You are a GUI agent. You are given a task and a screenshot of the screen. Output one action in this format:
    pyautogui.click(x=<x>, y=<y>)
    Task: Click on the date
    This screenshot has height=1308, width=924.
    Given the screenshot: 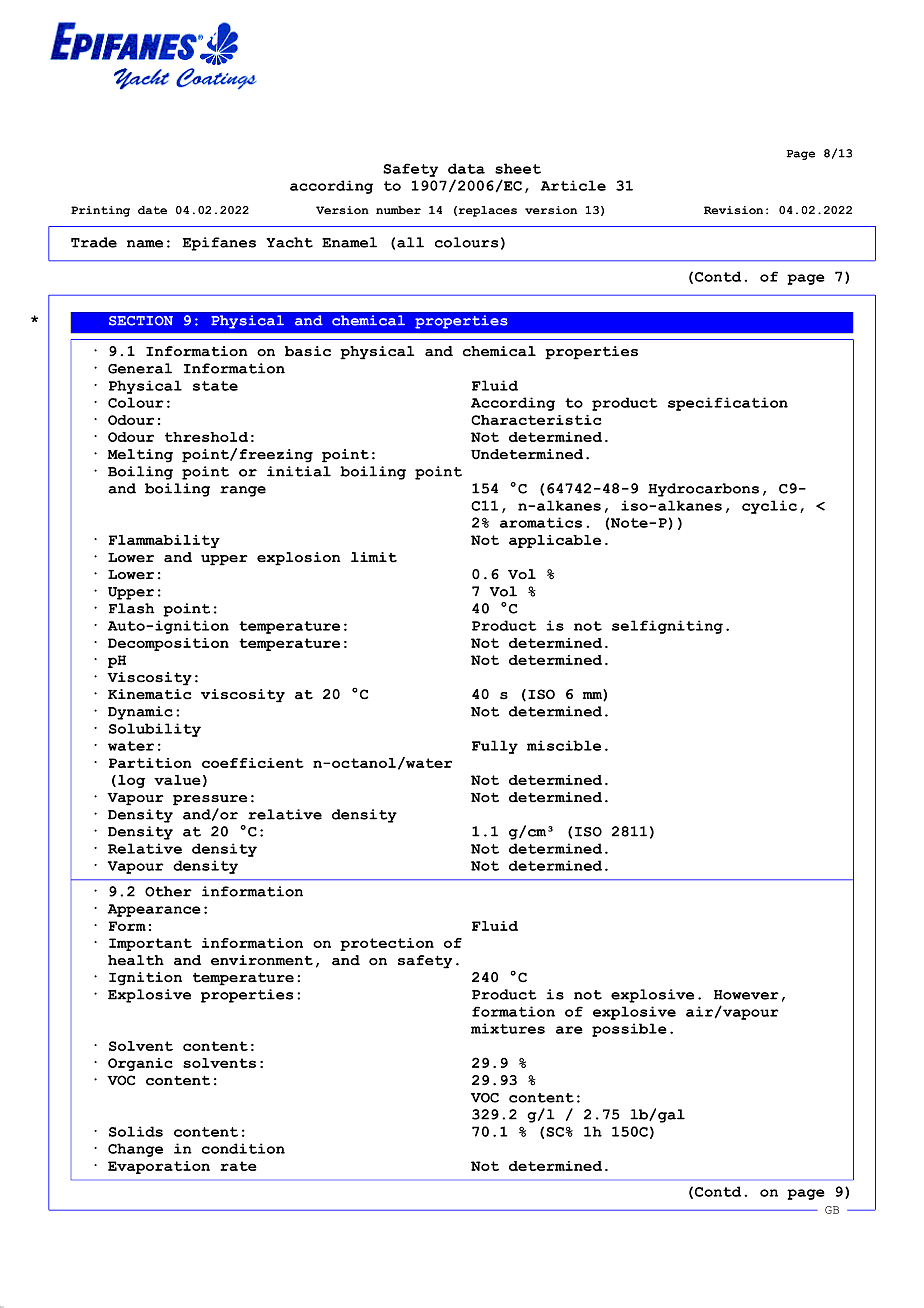 What is the action you would take?
    pyautogui.click(x=152, y=210)
